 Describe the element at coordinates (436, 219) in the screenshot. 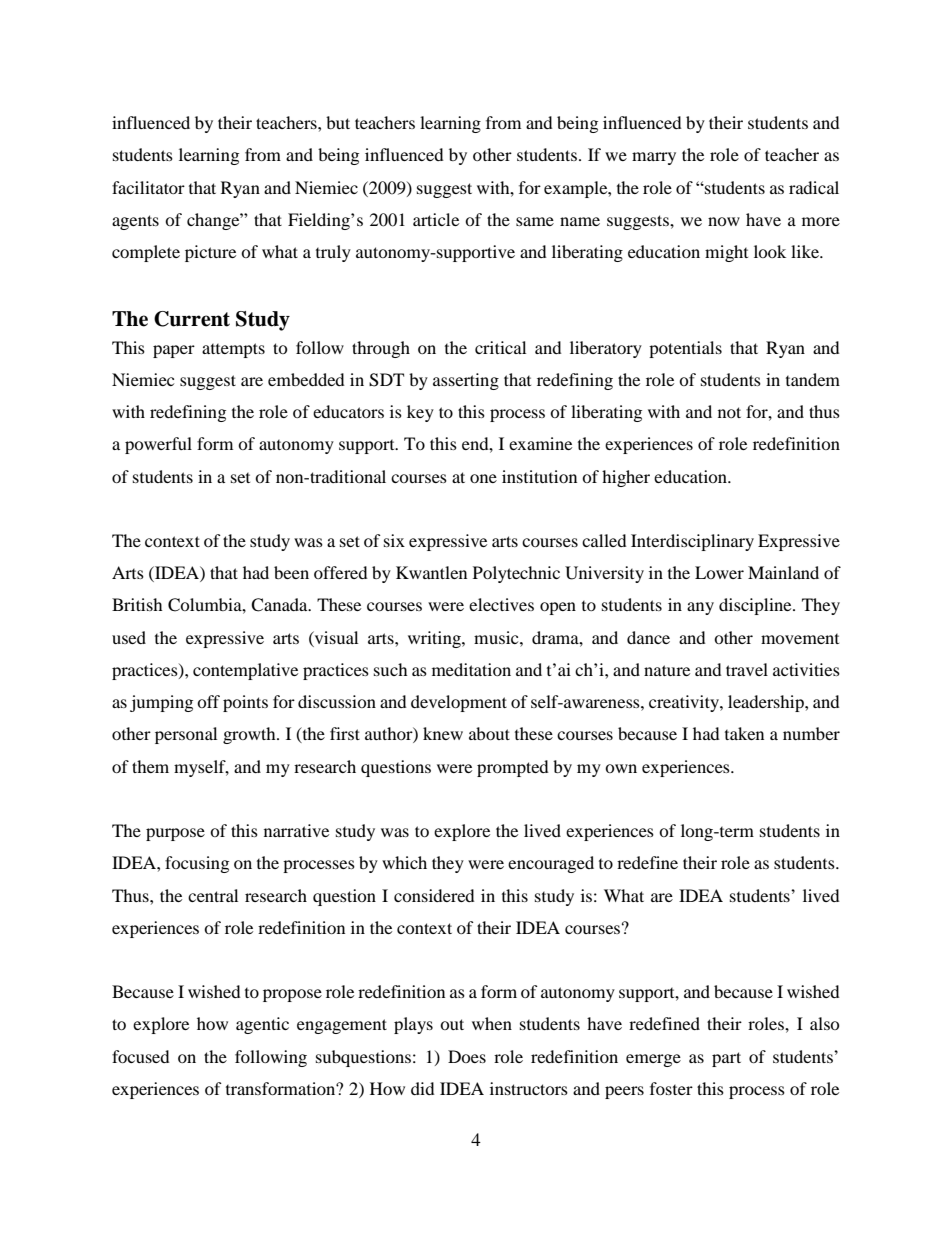

I see `article` at that location.
